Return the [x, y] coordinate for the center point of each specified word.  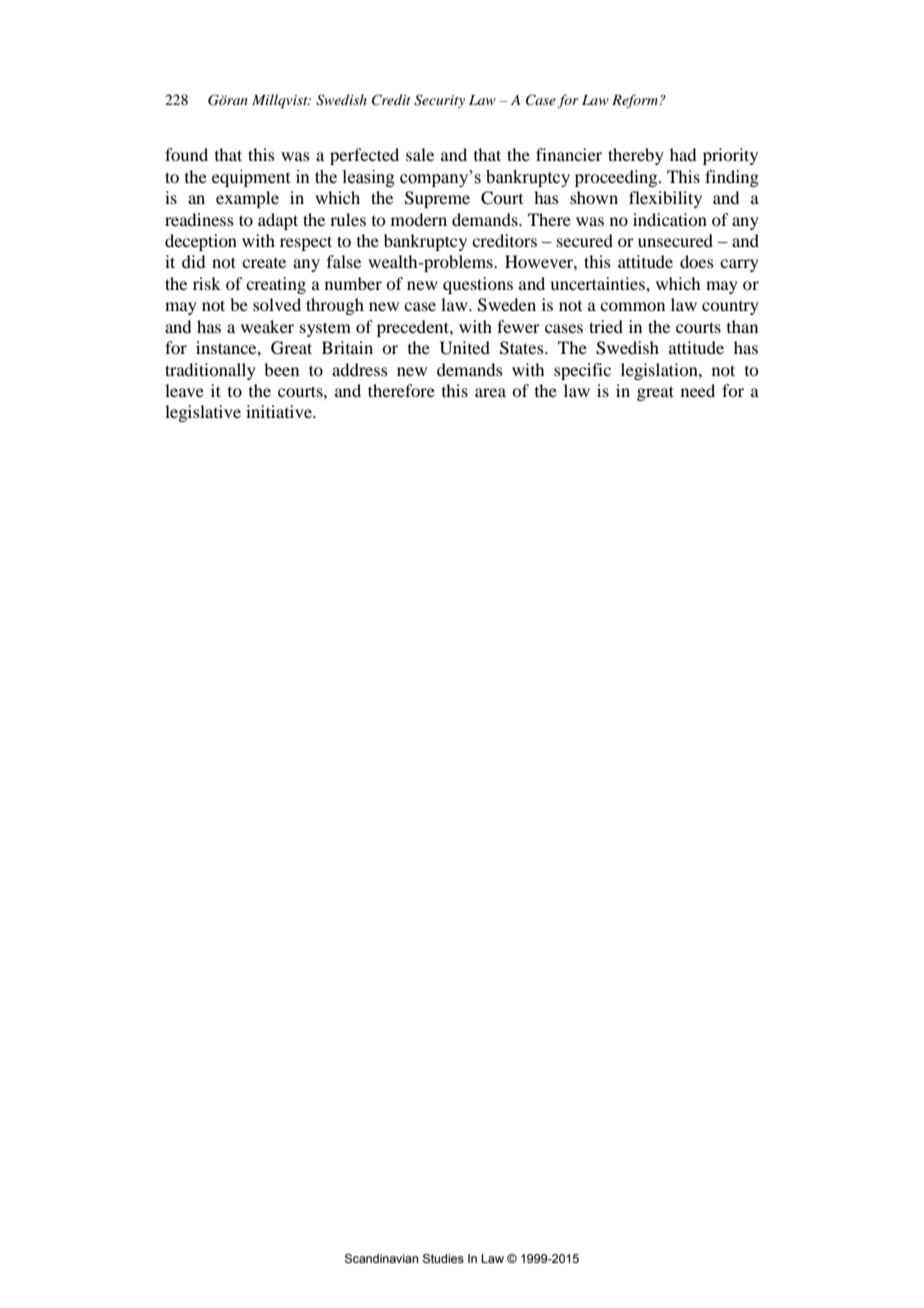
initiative [280, 411]
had [683, 154]
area [490, 392]
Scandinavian [381, 1259]
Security [439, 101]
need [698, 390]
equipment [251, 178]
